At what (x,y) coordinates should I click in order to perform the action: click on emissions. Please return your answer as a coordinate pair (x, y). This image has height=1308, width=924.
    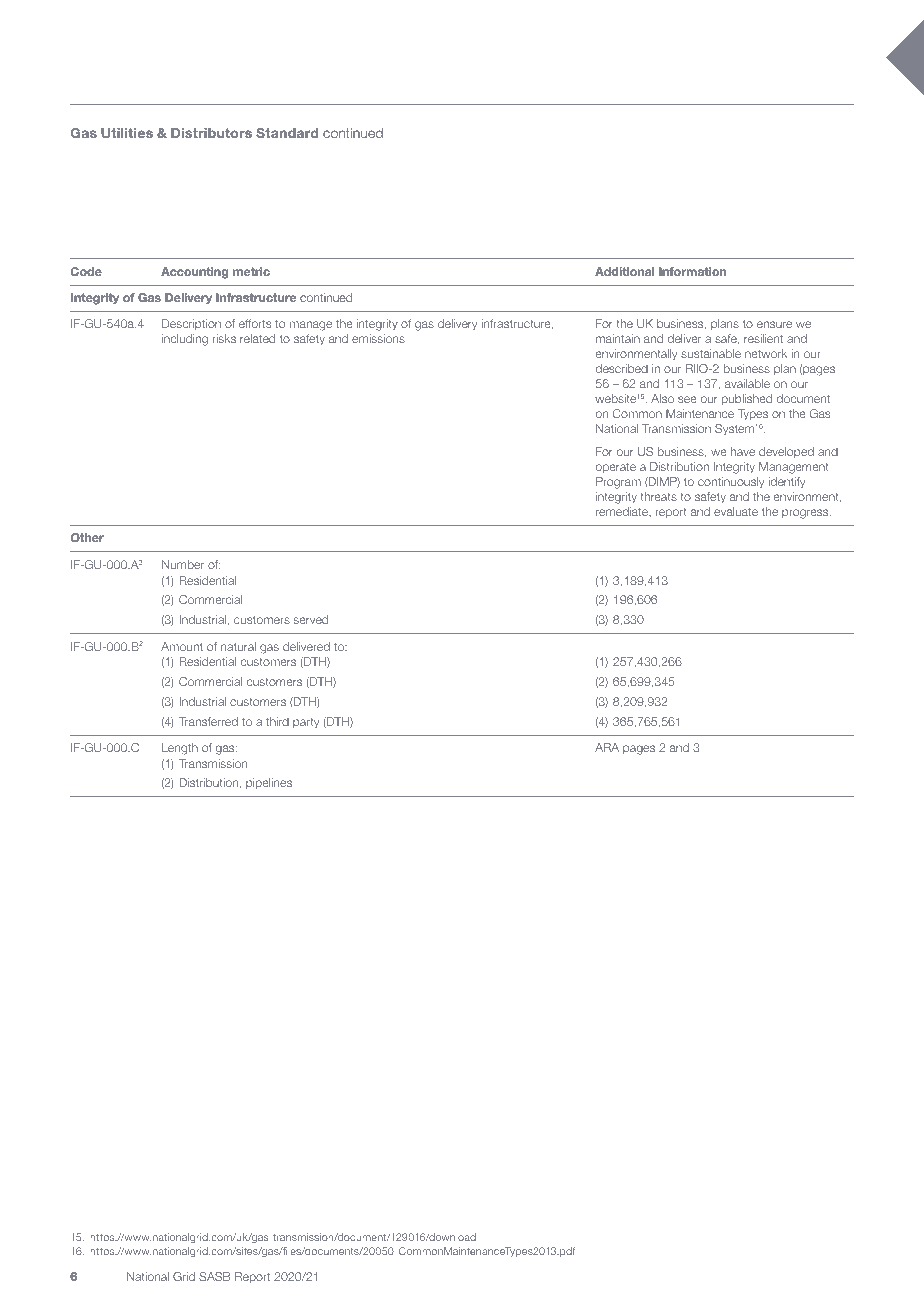
    Looking at the image, I should click on (378, 338).
